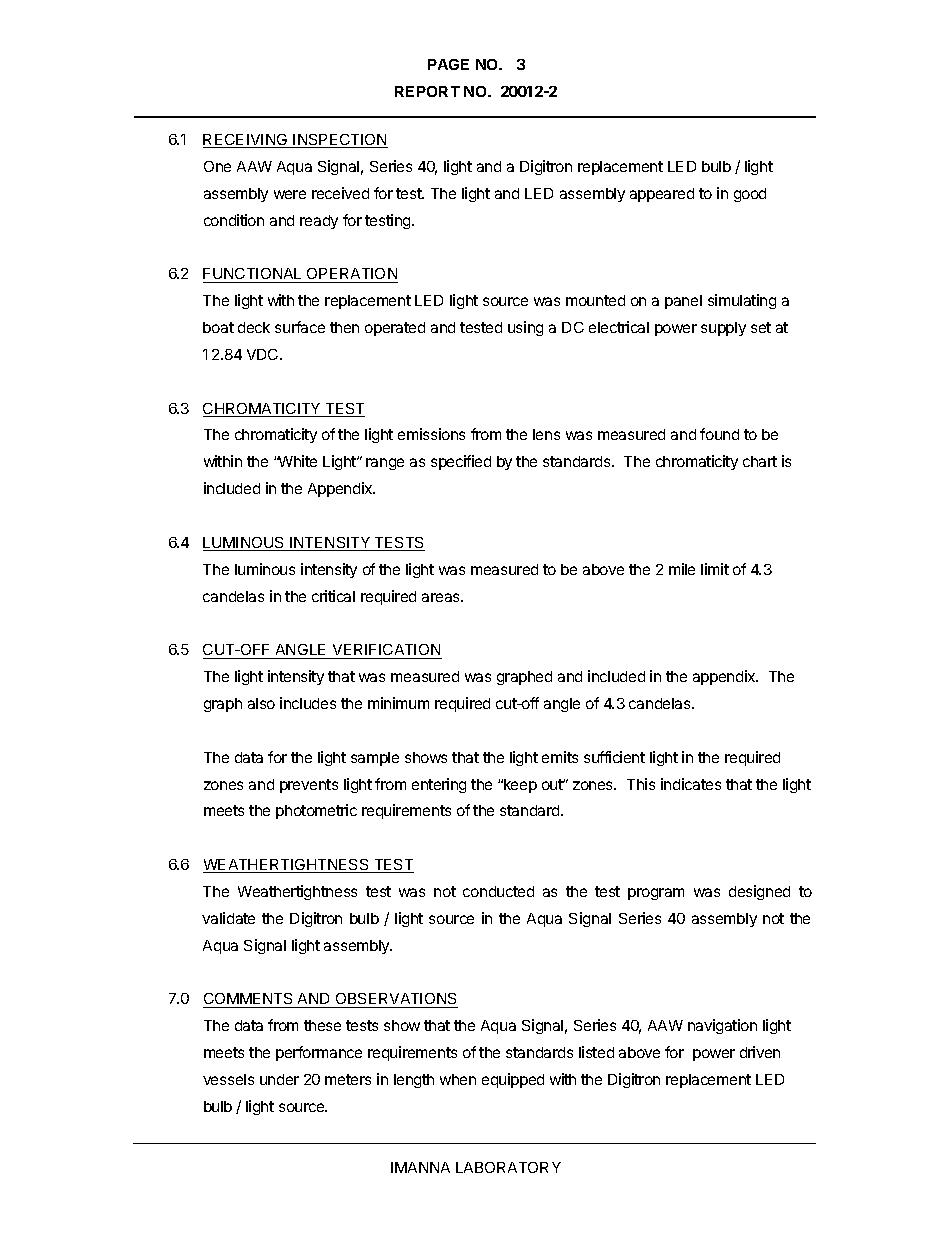 The height and width of the document is (1233, 952). Describe the element at coordinates (246, 141) in the document. I see `RECEIVING` at that location.
